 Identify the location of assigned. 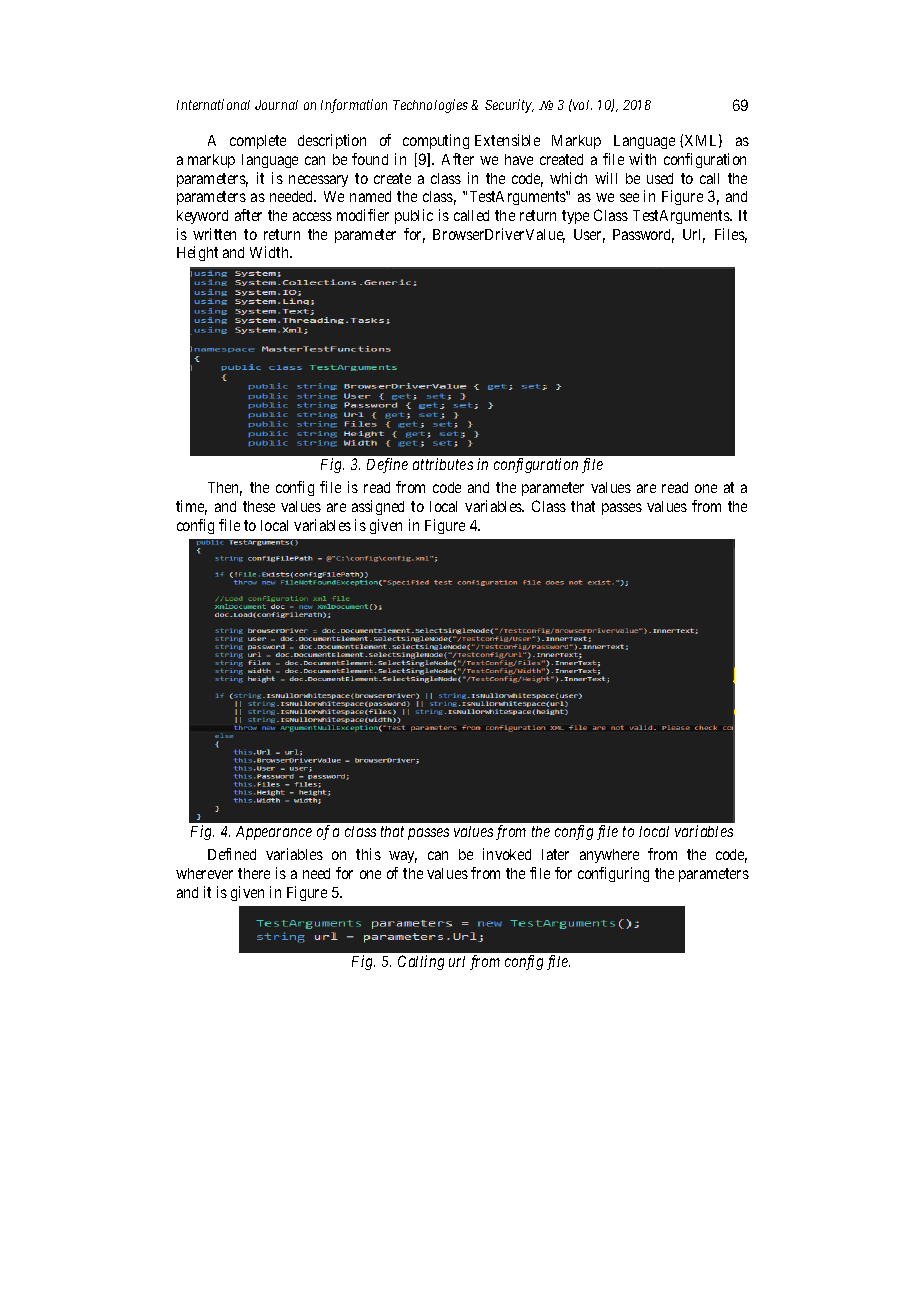
(378, 507).
